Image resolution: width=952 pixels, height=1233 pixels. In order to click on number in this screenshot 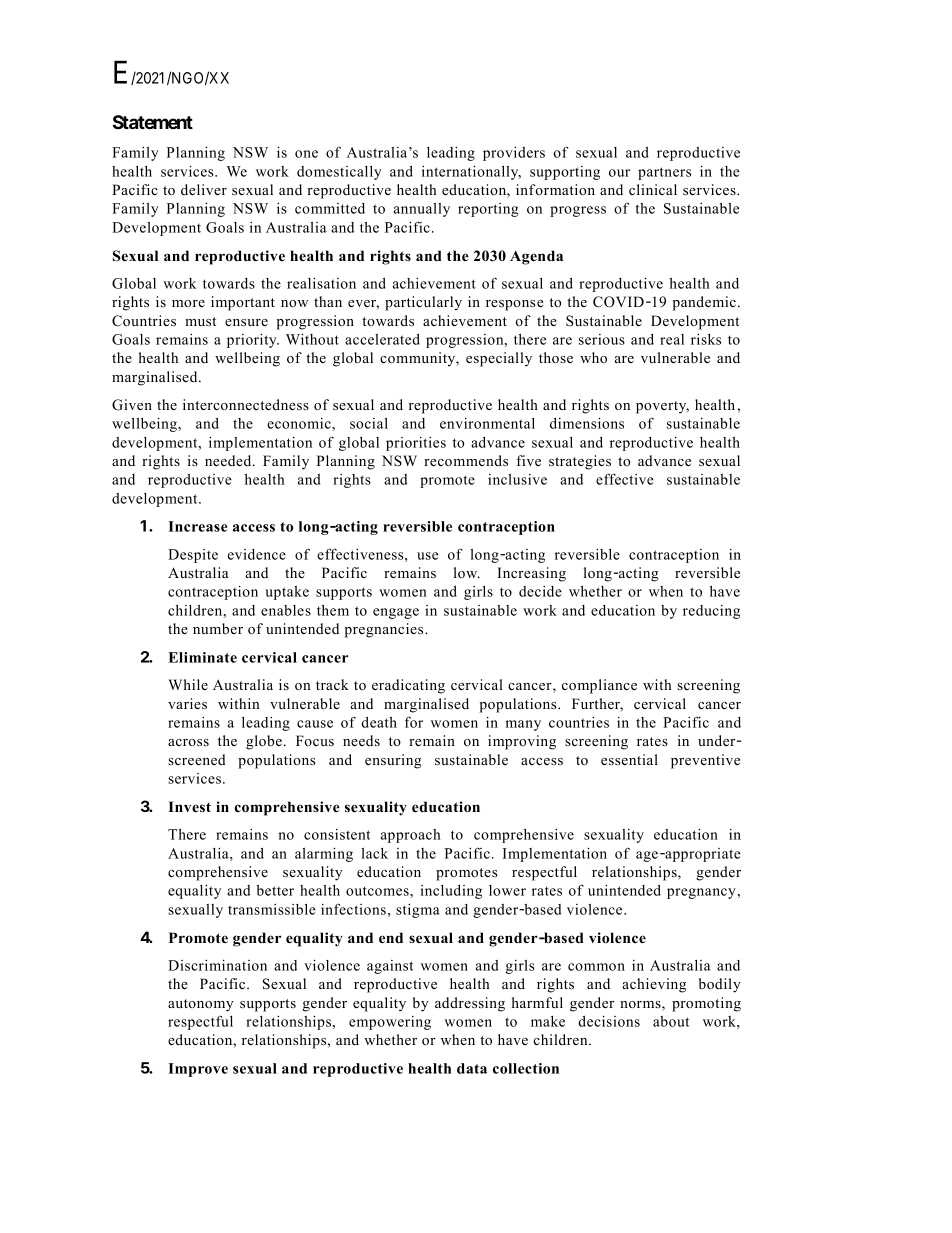, I will do `click(218, 628)`.
